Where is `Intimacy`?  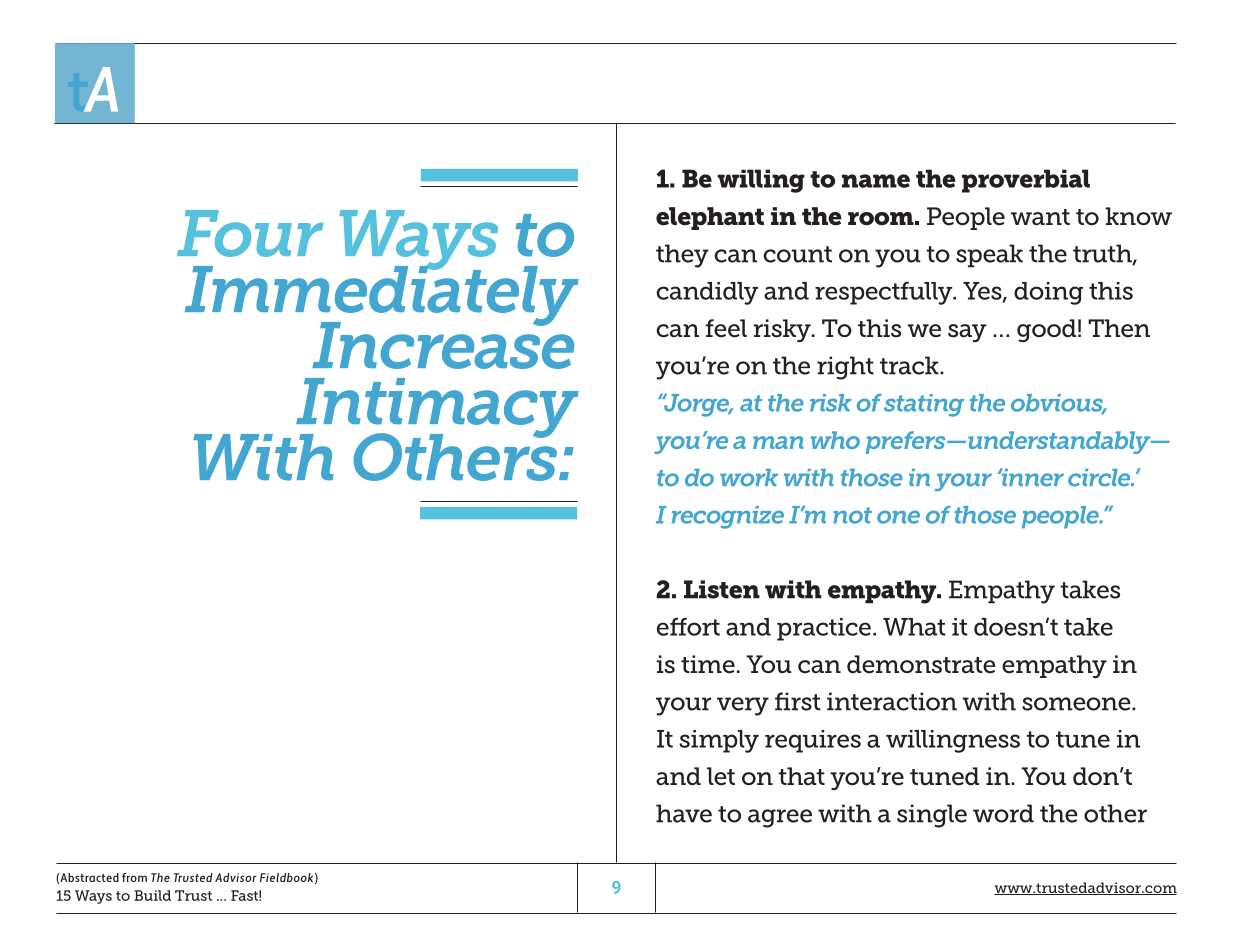 Intimacy is located at coordinates (437, 409).
